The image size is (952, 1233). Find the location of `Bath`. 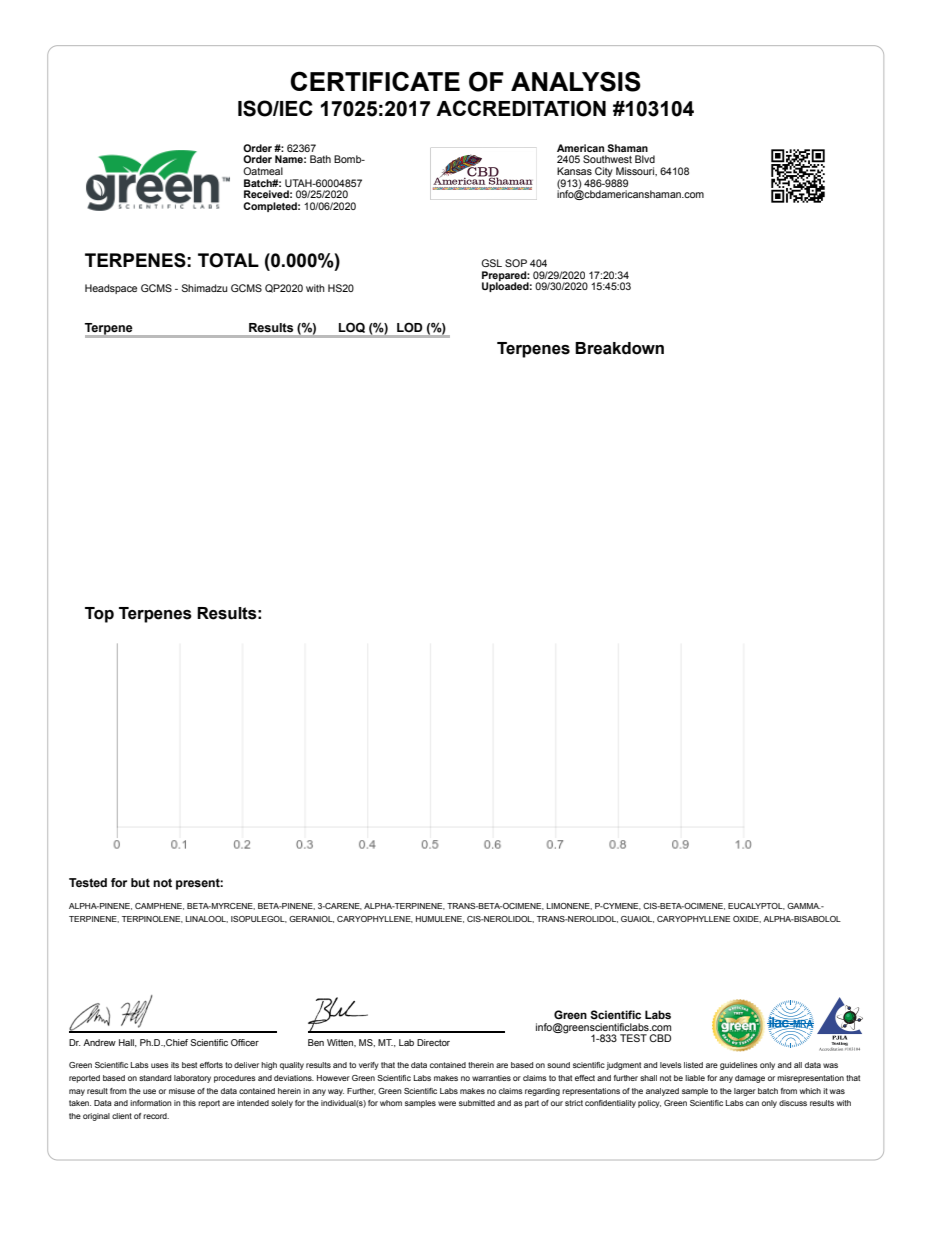

Bath is located at coordinates (320, 159).
